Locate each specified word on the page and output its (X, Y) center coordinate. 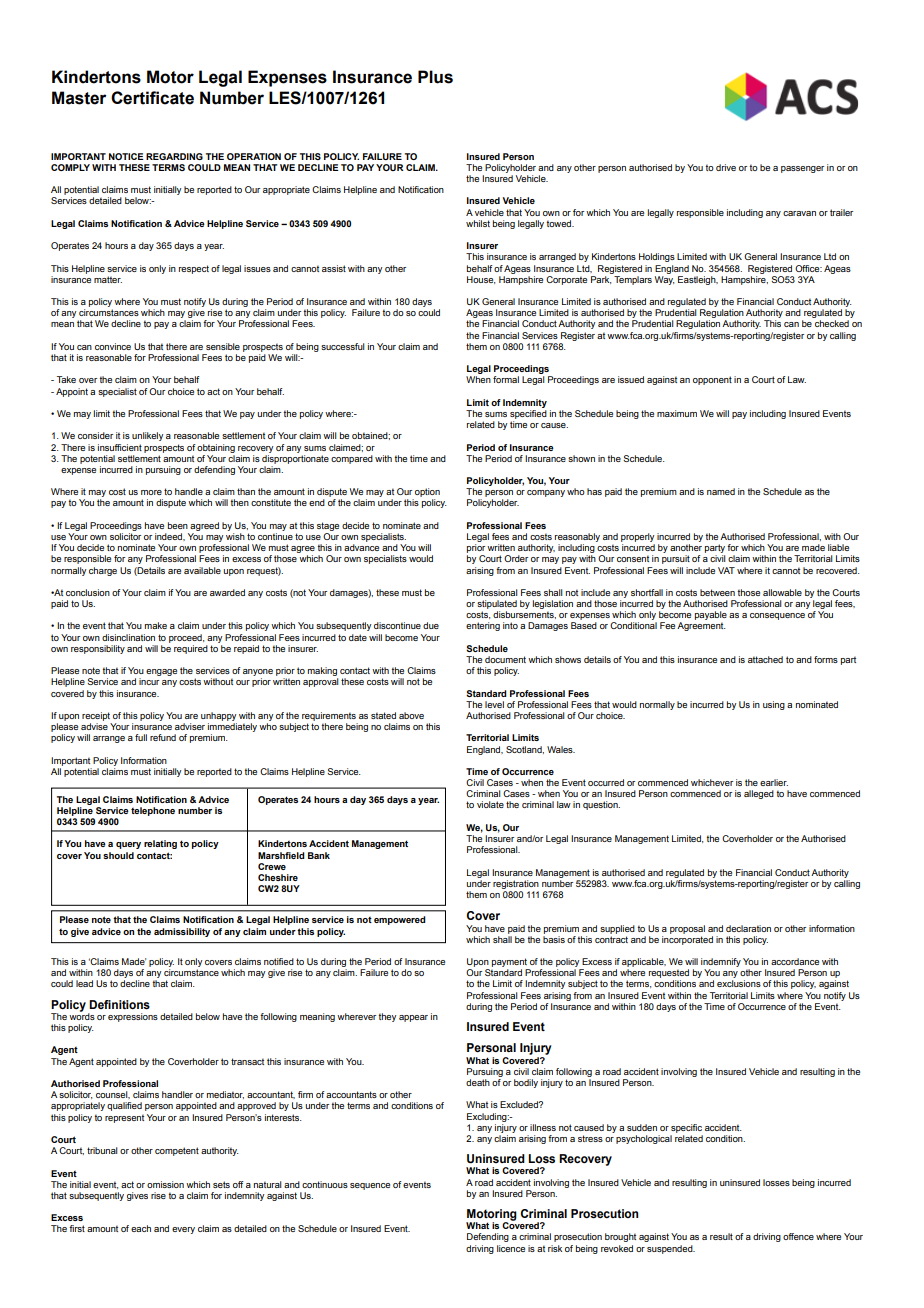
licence (511, 1248)
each (141, 1228)
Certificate (152, 98)
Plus (435, 77)
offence (798, 1236)
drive (726, 167)
